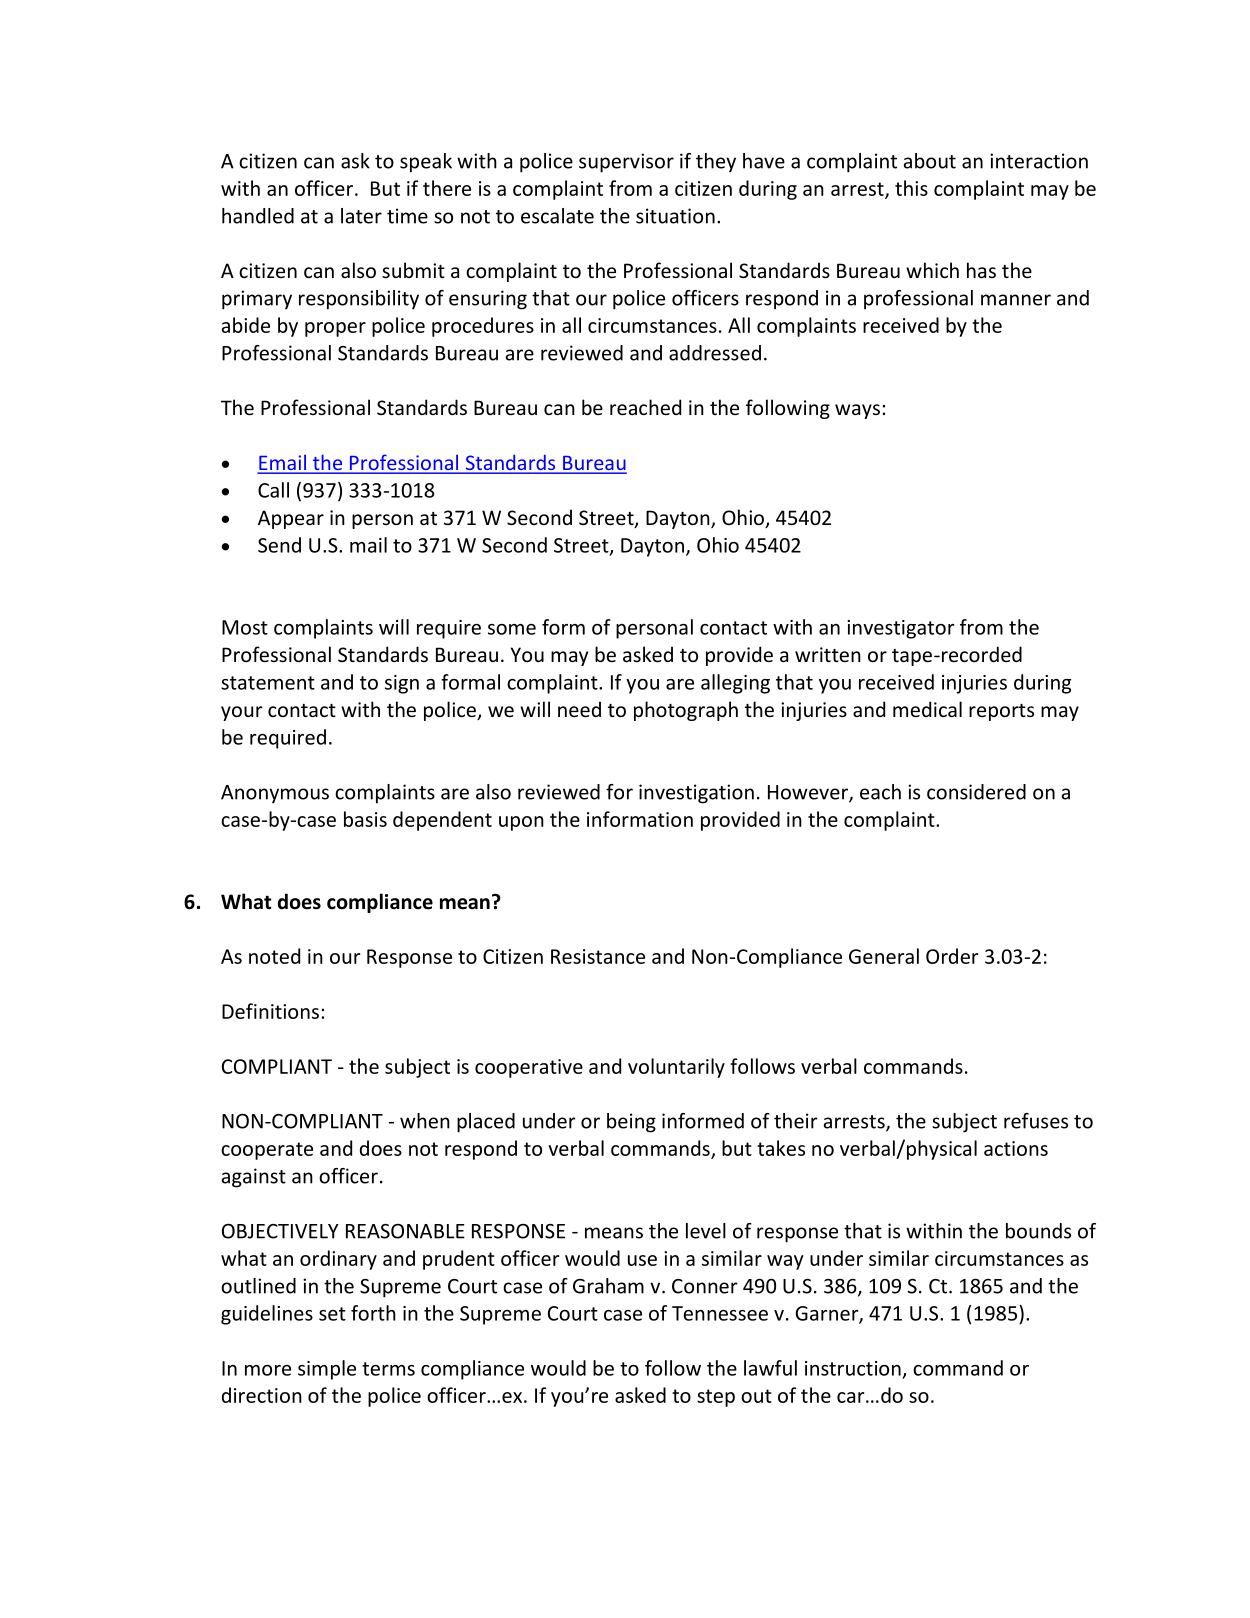 The width and height of the page is (1250, 1618). Describe the element at coordinates (291, 519) in the page. I see `Appear` at that location.
